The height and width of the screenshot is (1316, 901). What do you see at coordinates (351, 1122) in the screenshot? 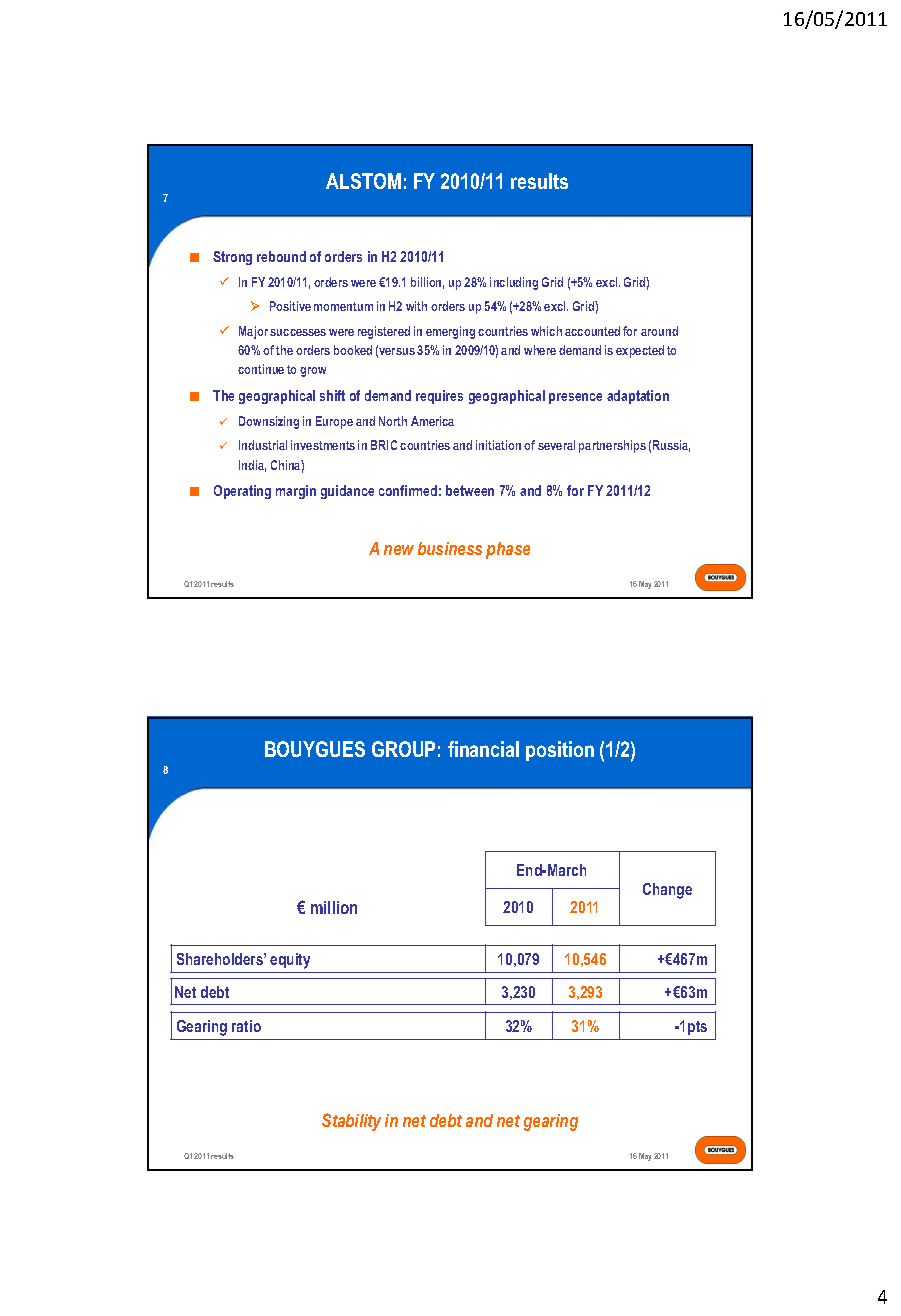
I see `Stability` at bounding box center [351, 1122].
